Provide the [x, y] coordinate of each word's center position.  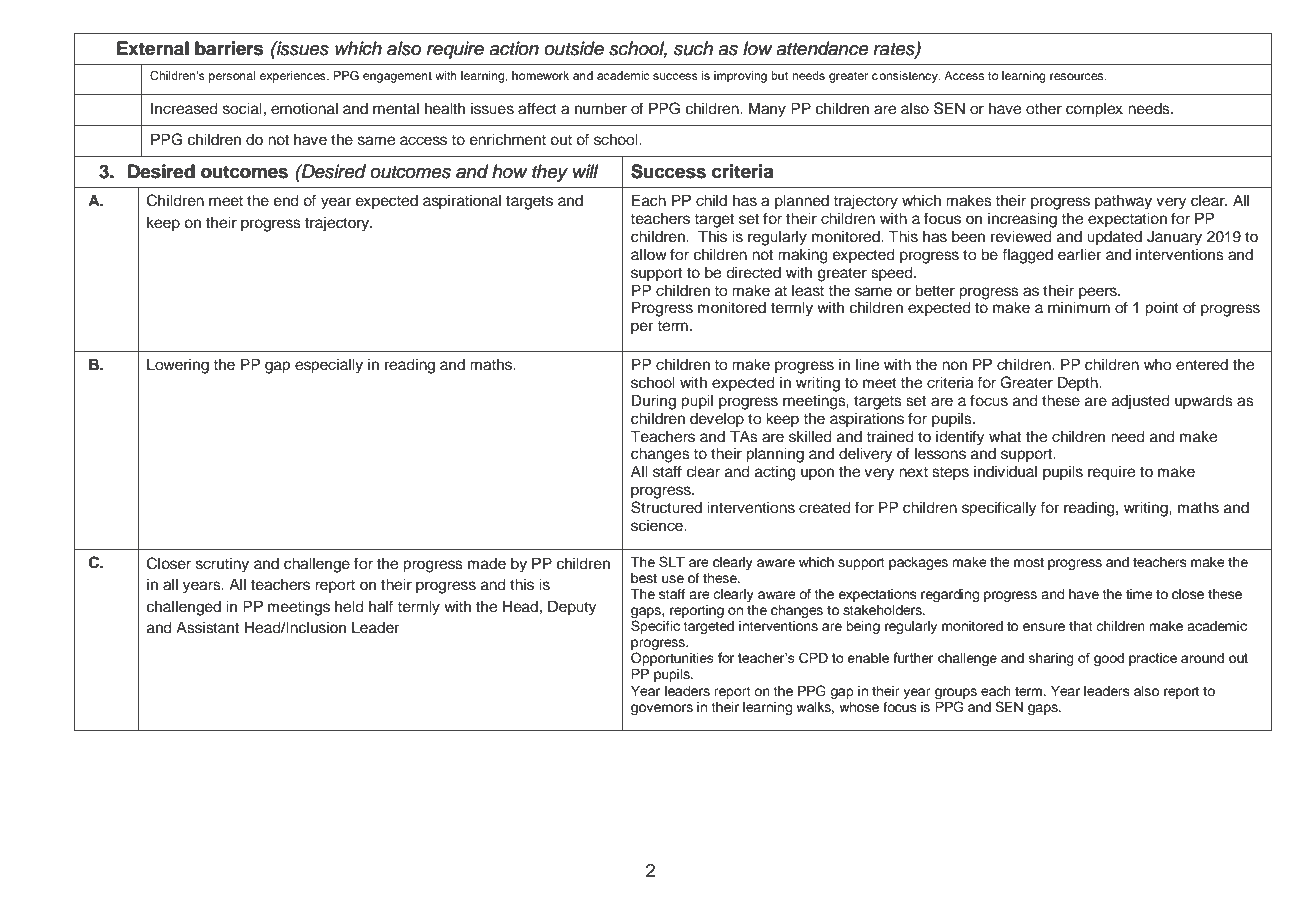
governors [662, 709]
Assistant [207, 627]
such [693, 48]
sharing [1051, 659]
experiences [294, 77]
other [1044, 108]
